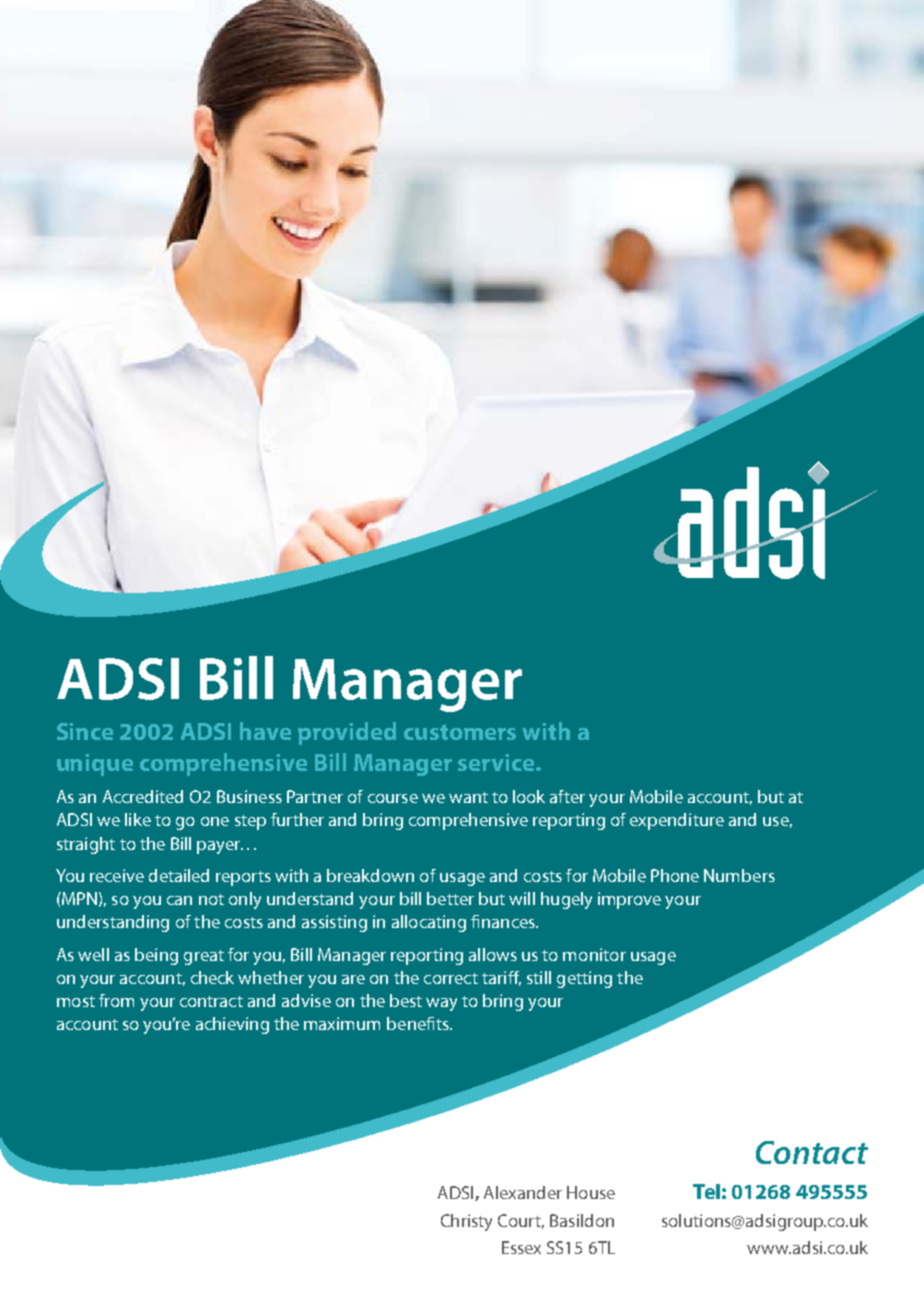  What do you see at coordinates (95, 765) in the screenshot?
I see `unique` at bounding box center [95, 765].
